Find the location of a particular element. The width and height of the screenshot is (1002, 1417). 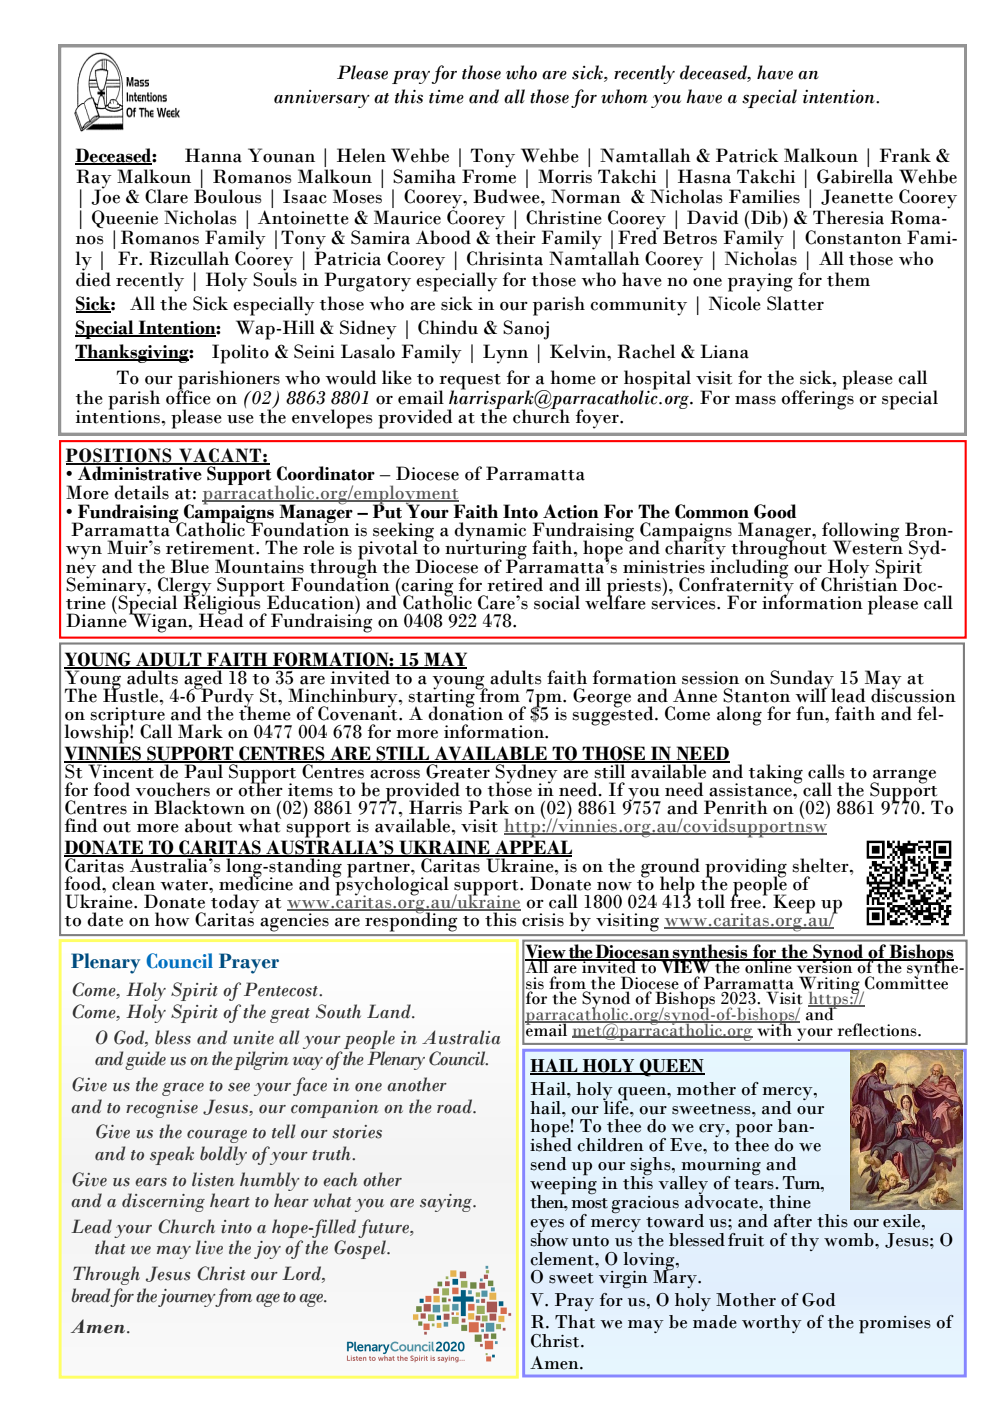

Mark is located at coordinates (200, 731).
